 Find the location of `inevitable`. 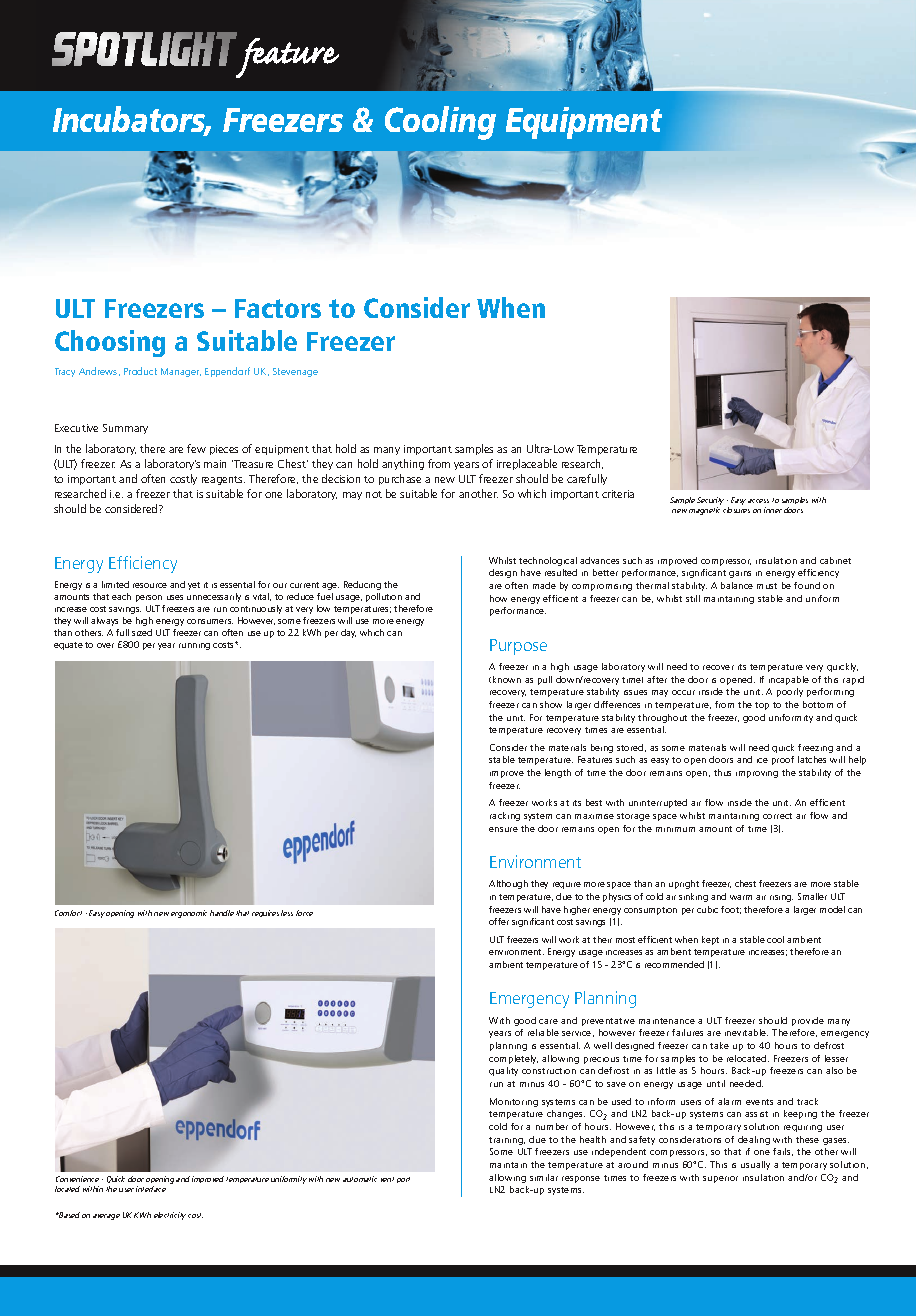

inevitable is located at coordinates (746, 1032).
